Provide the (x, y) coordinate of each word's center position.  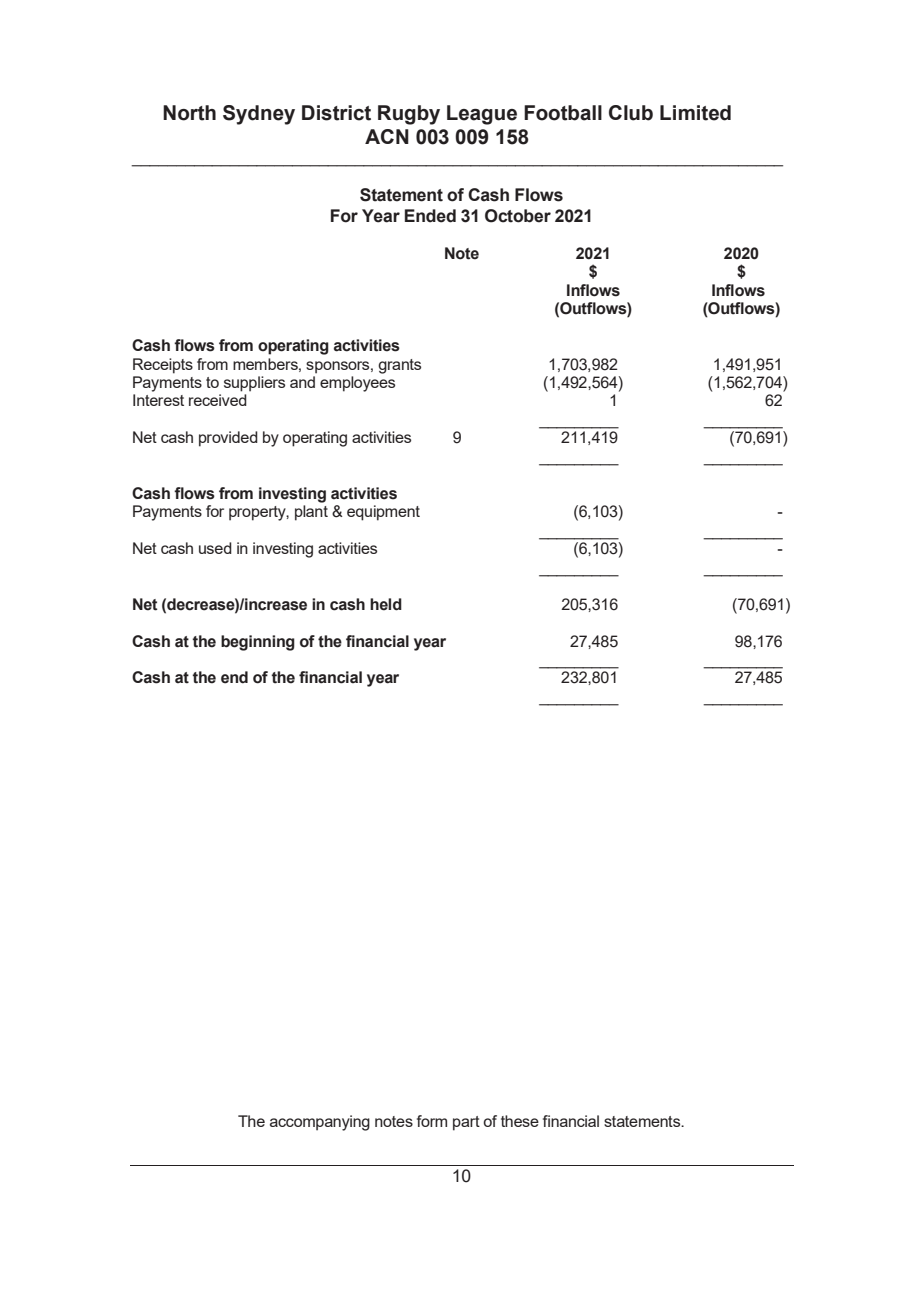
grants (399, 366)
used (215, 548)
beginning (258, 643)
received (218, 400)
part (466, 1123)
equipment (383, 513)
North (189, 113)
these (520, 1121)
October (518, 216)
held (386, 604)
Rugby (409, 115)
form (432, 1121)
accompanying (320, 1123)
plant (311, 513)
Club (631, 113)
